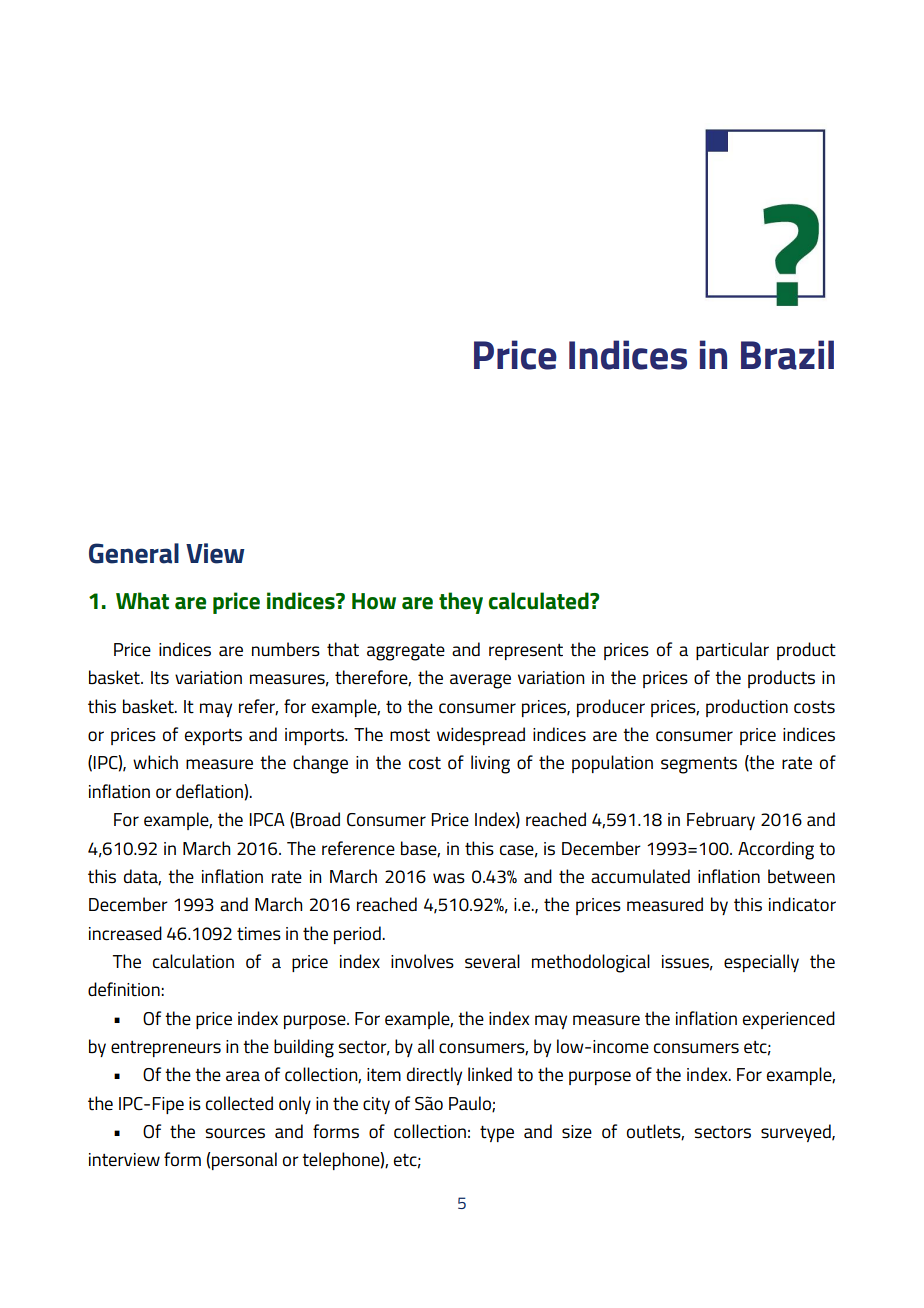 Image resolution: width=924 pixels, height=1308 pixels. What do you see at coordinates (134, 553) in the image?
I see `General` at bounding box center [134, 553].
